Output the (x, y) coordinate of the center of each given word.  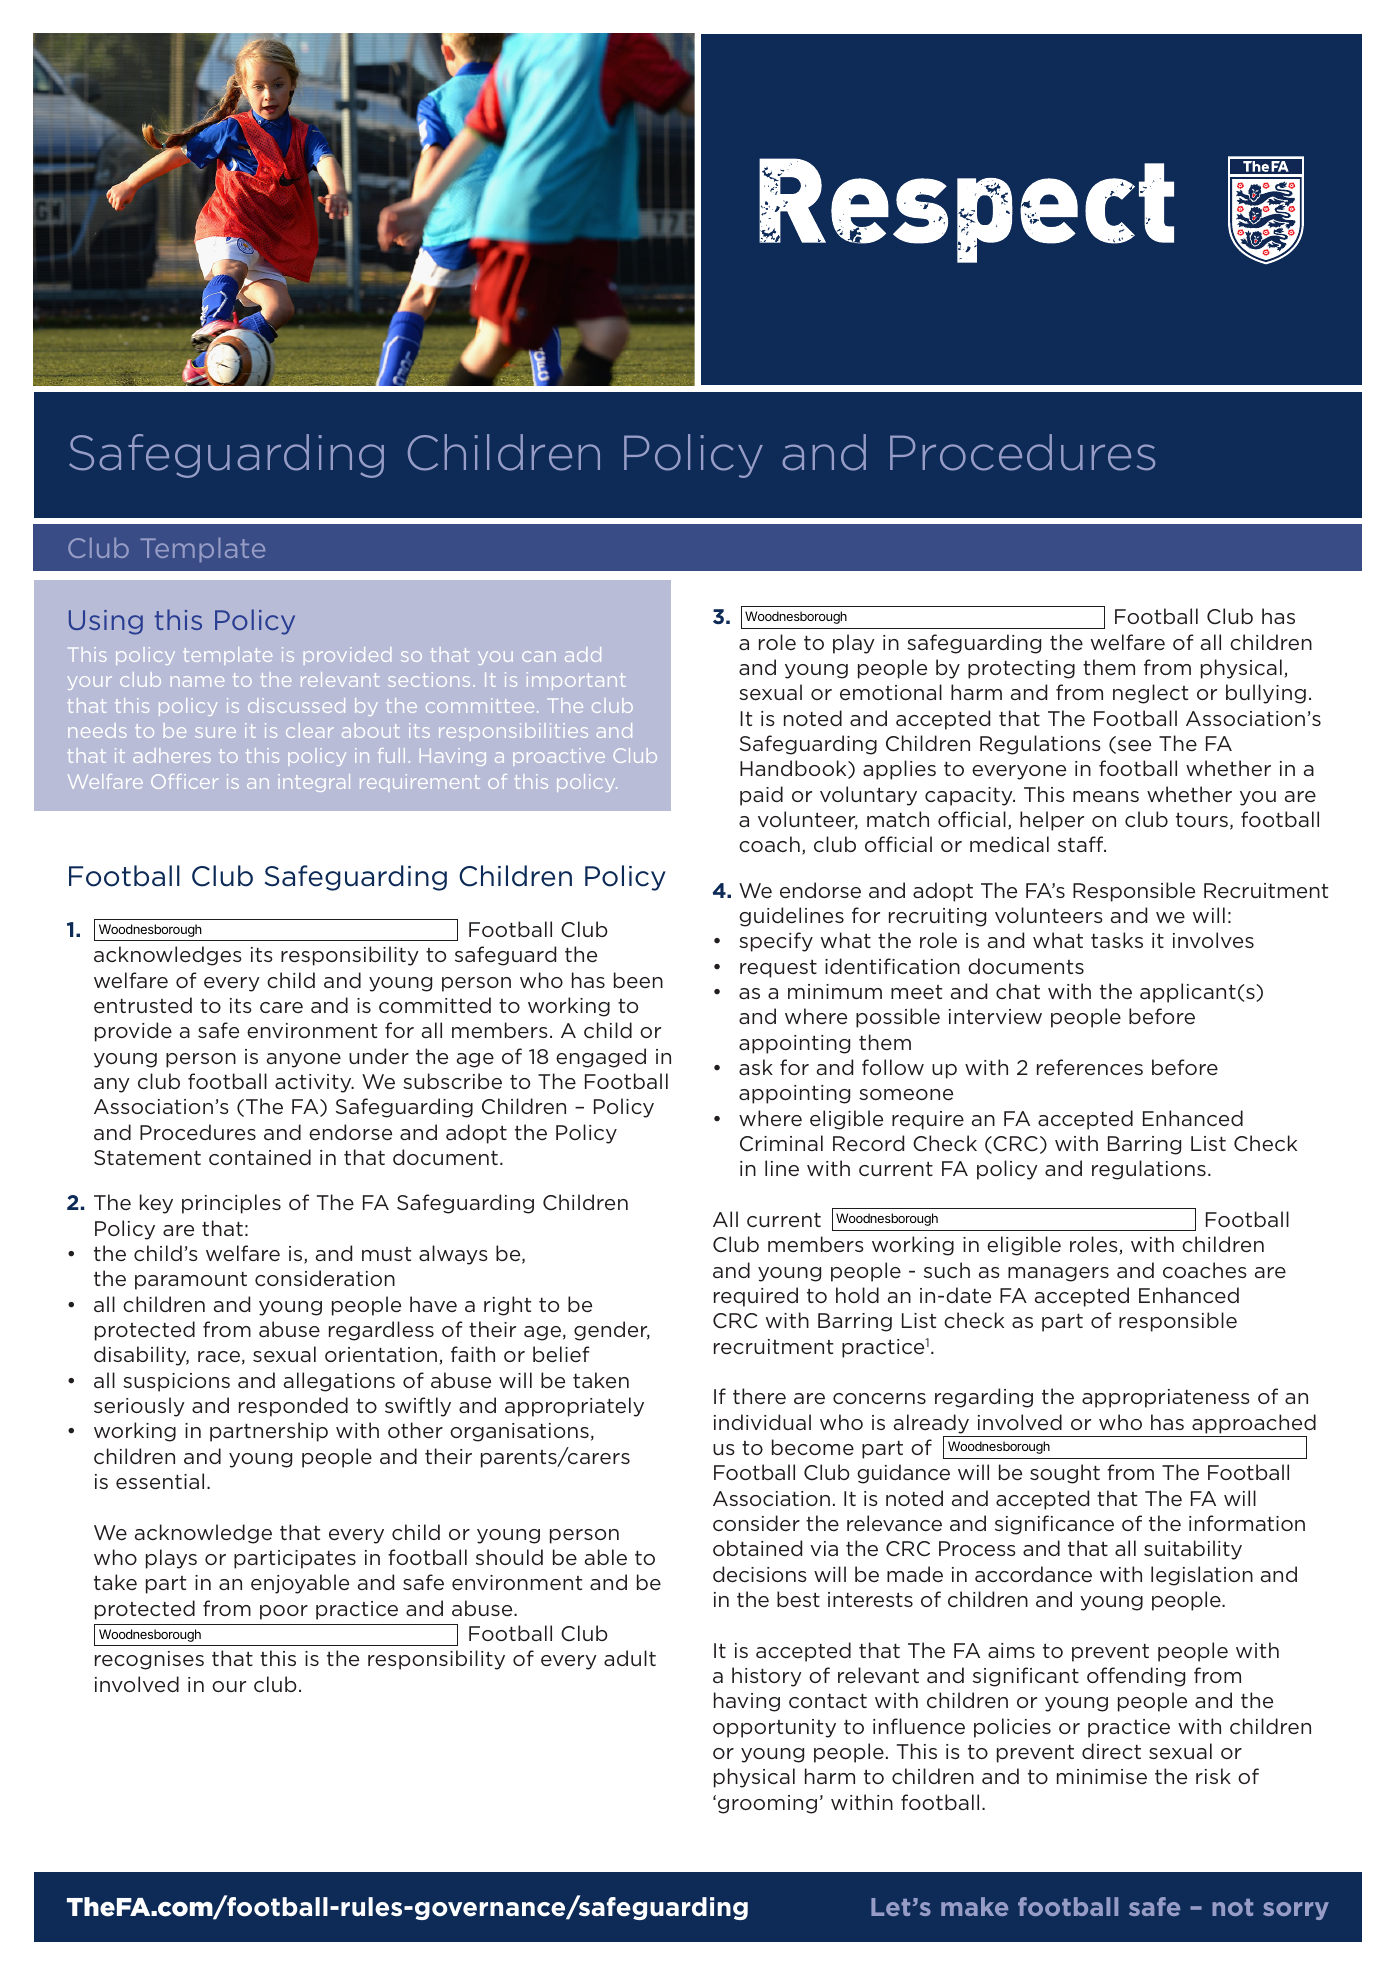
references (1090, 1067)
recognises (149, 1660)
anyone (304, 1060)
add (583, 654)
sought (1065, 1474)
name (197, 681)
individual (762, 1422)
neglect (1150, 694)
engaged (601, 1058)
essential (160, 1481)
